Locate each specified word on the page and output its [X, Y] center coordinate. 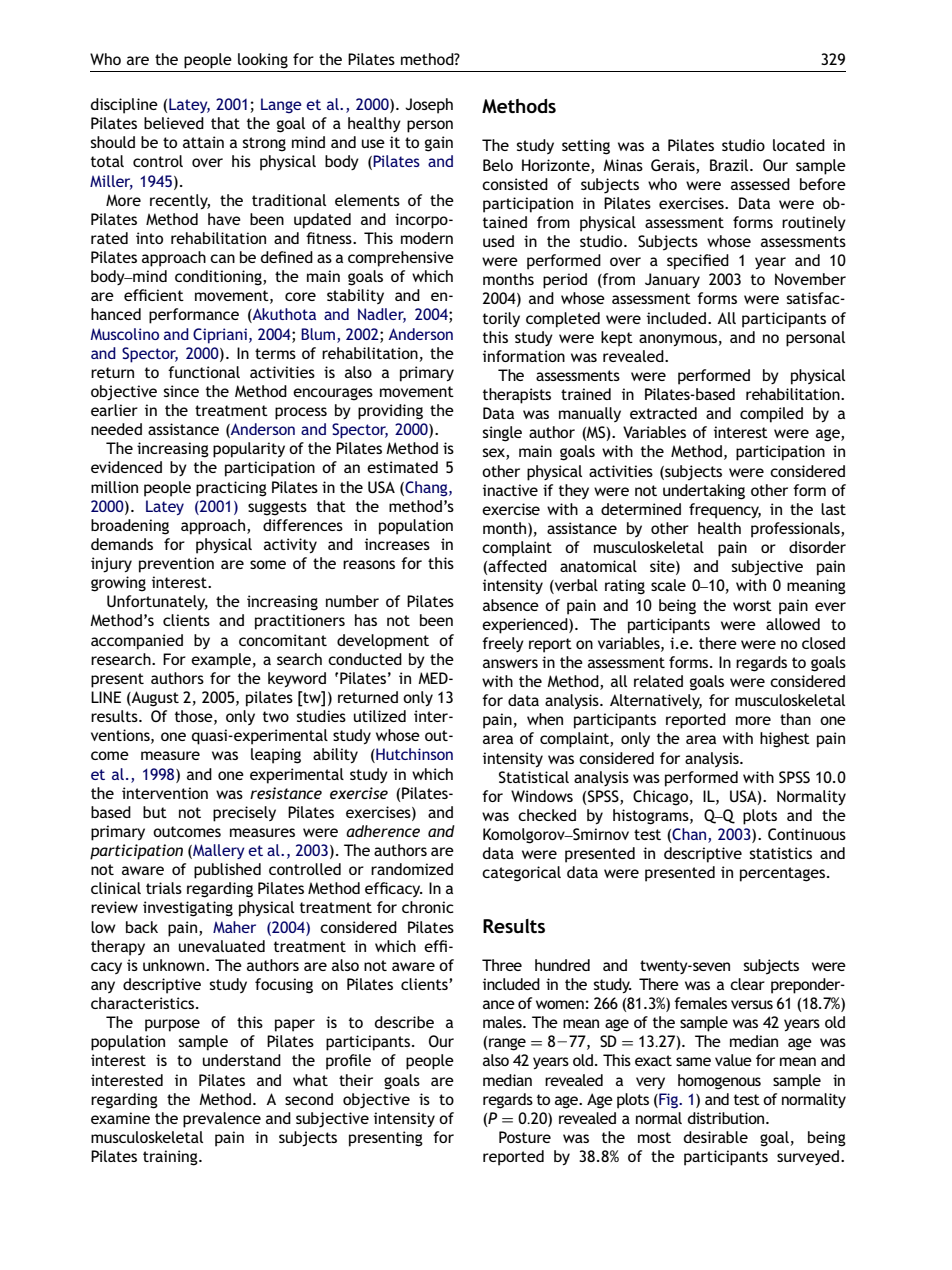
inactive [510, 490]
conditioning [219, 278]
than [795, 719]
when [545, 719]
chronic [428, 907]
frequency [725, 511]
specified [698, 262]
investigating [188, 909]
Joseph [429, 106]
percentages [784, 874]
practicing [231, 489]
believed [174, 123]
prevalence [222, 1120]
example [222, 661]
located [799, 145]
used [498, 241]
